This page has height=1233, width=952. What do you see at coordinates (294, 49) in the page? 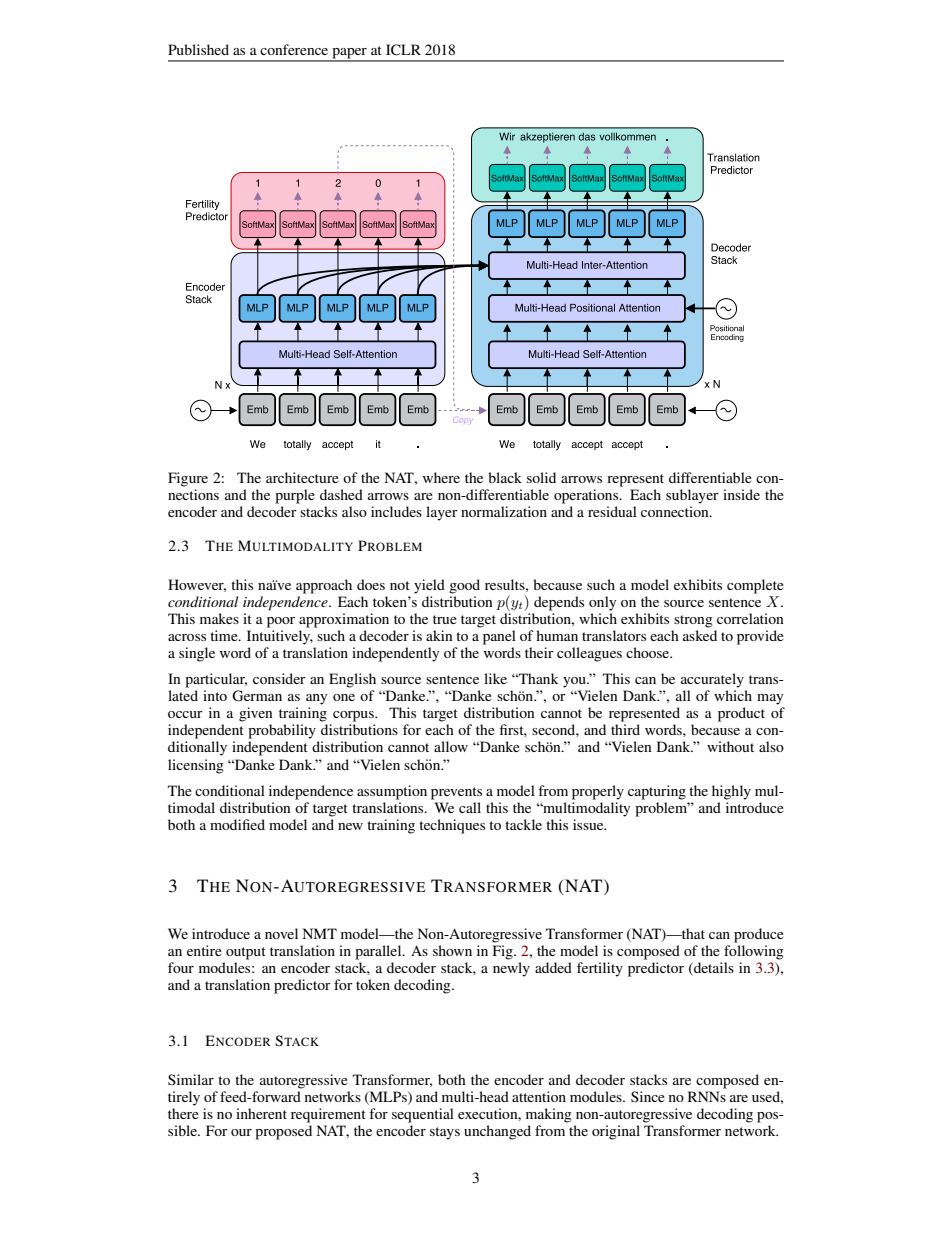
I see `conference` at bounding box center [294, 49].
